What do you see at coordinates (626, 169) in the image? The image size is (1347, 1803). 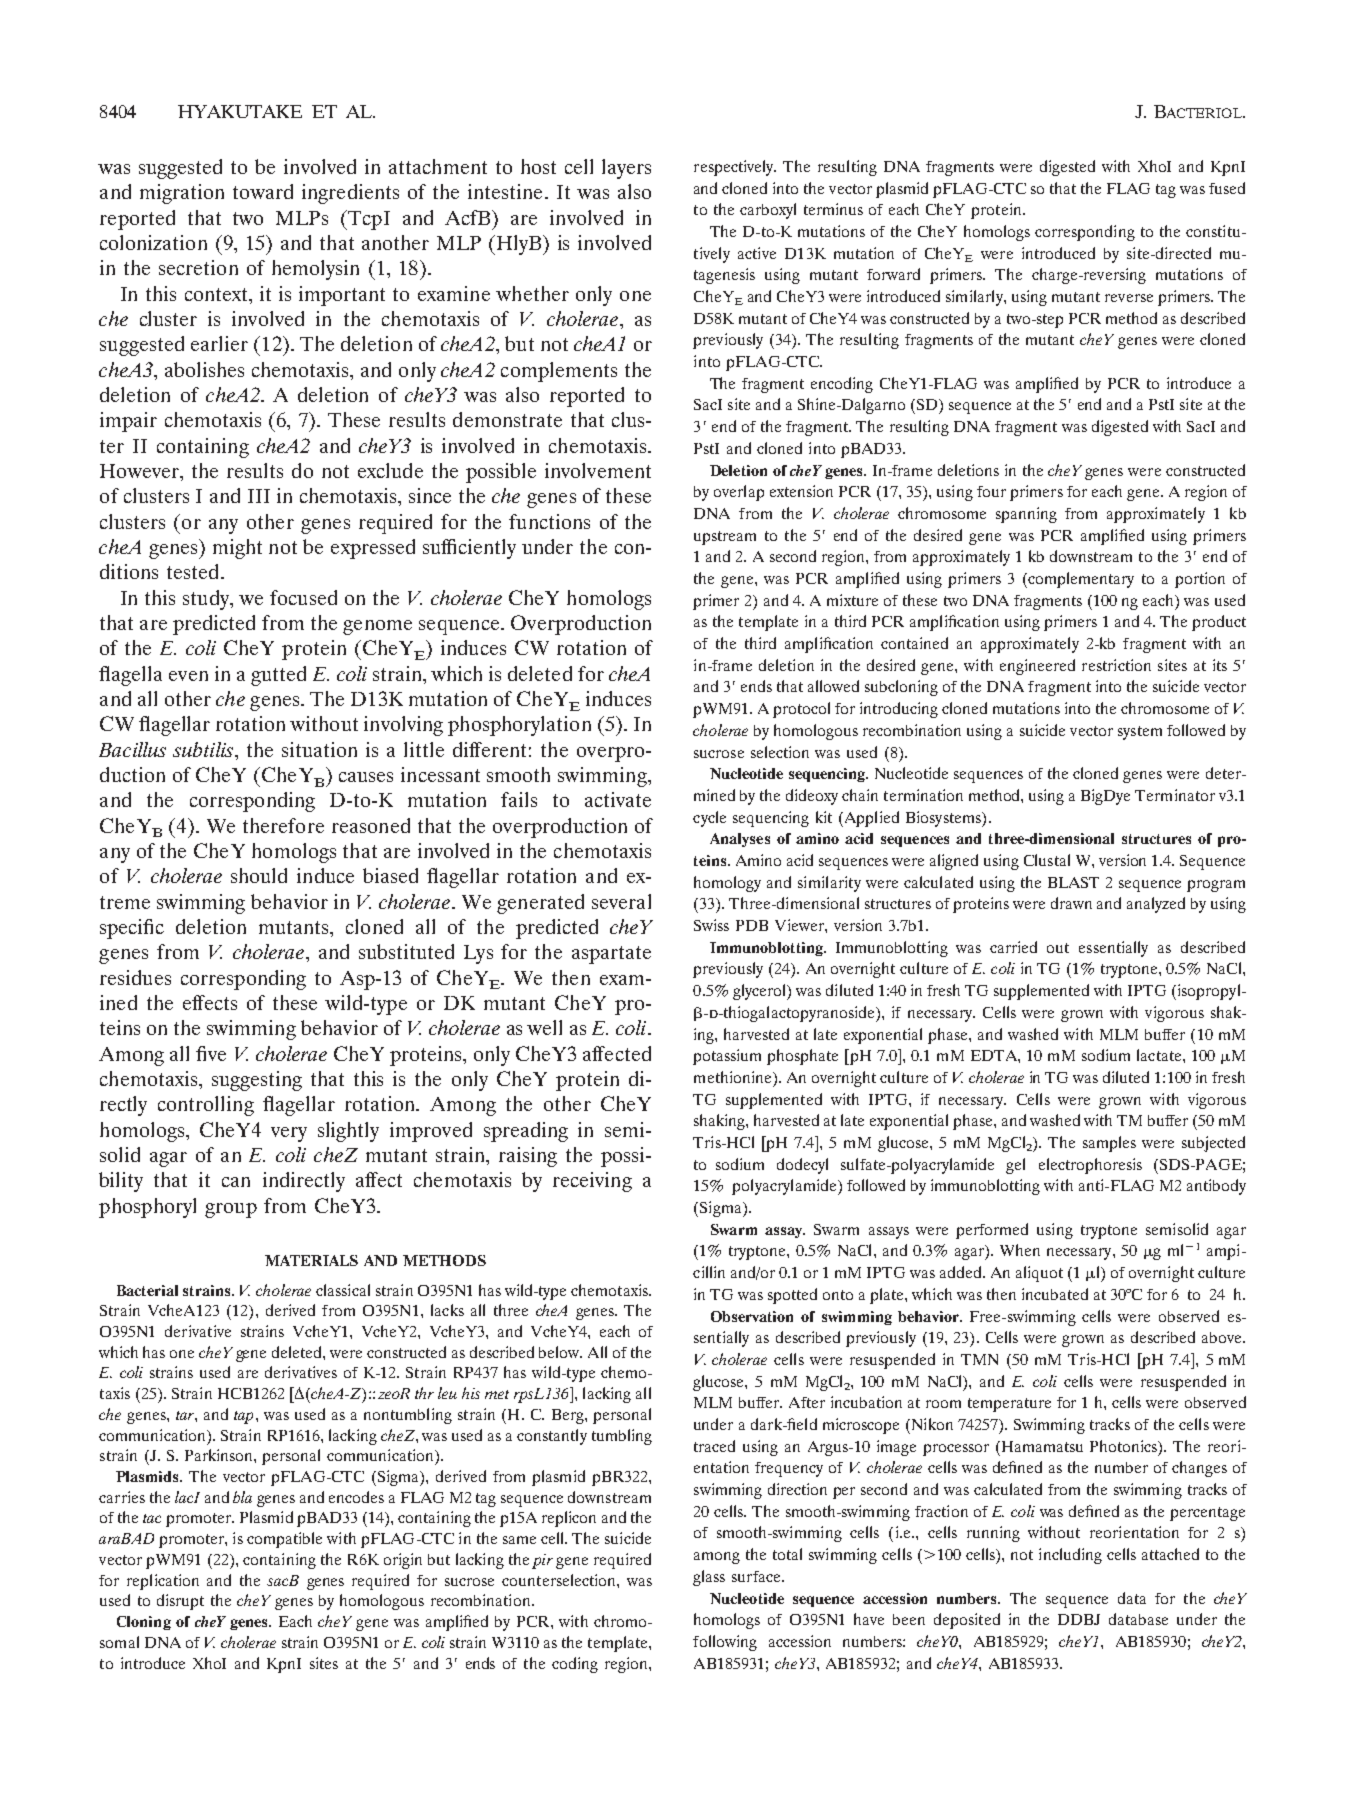 I see `layers` at bounding box center [626, 169].
